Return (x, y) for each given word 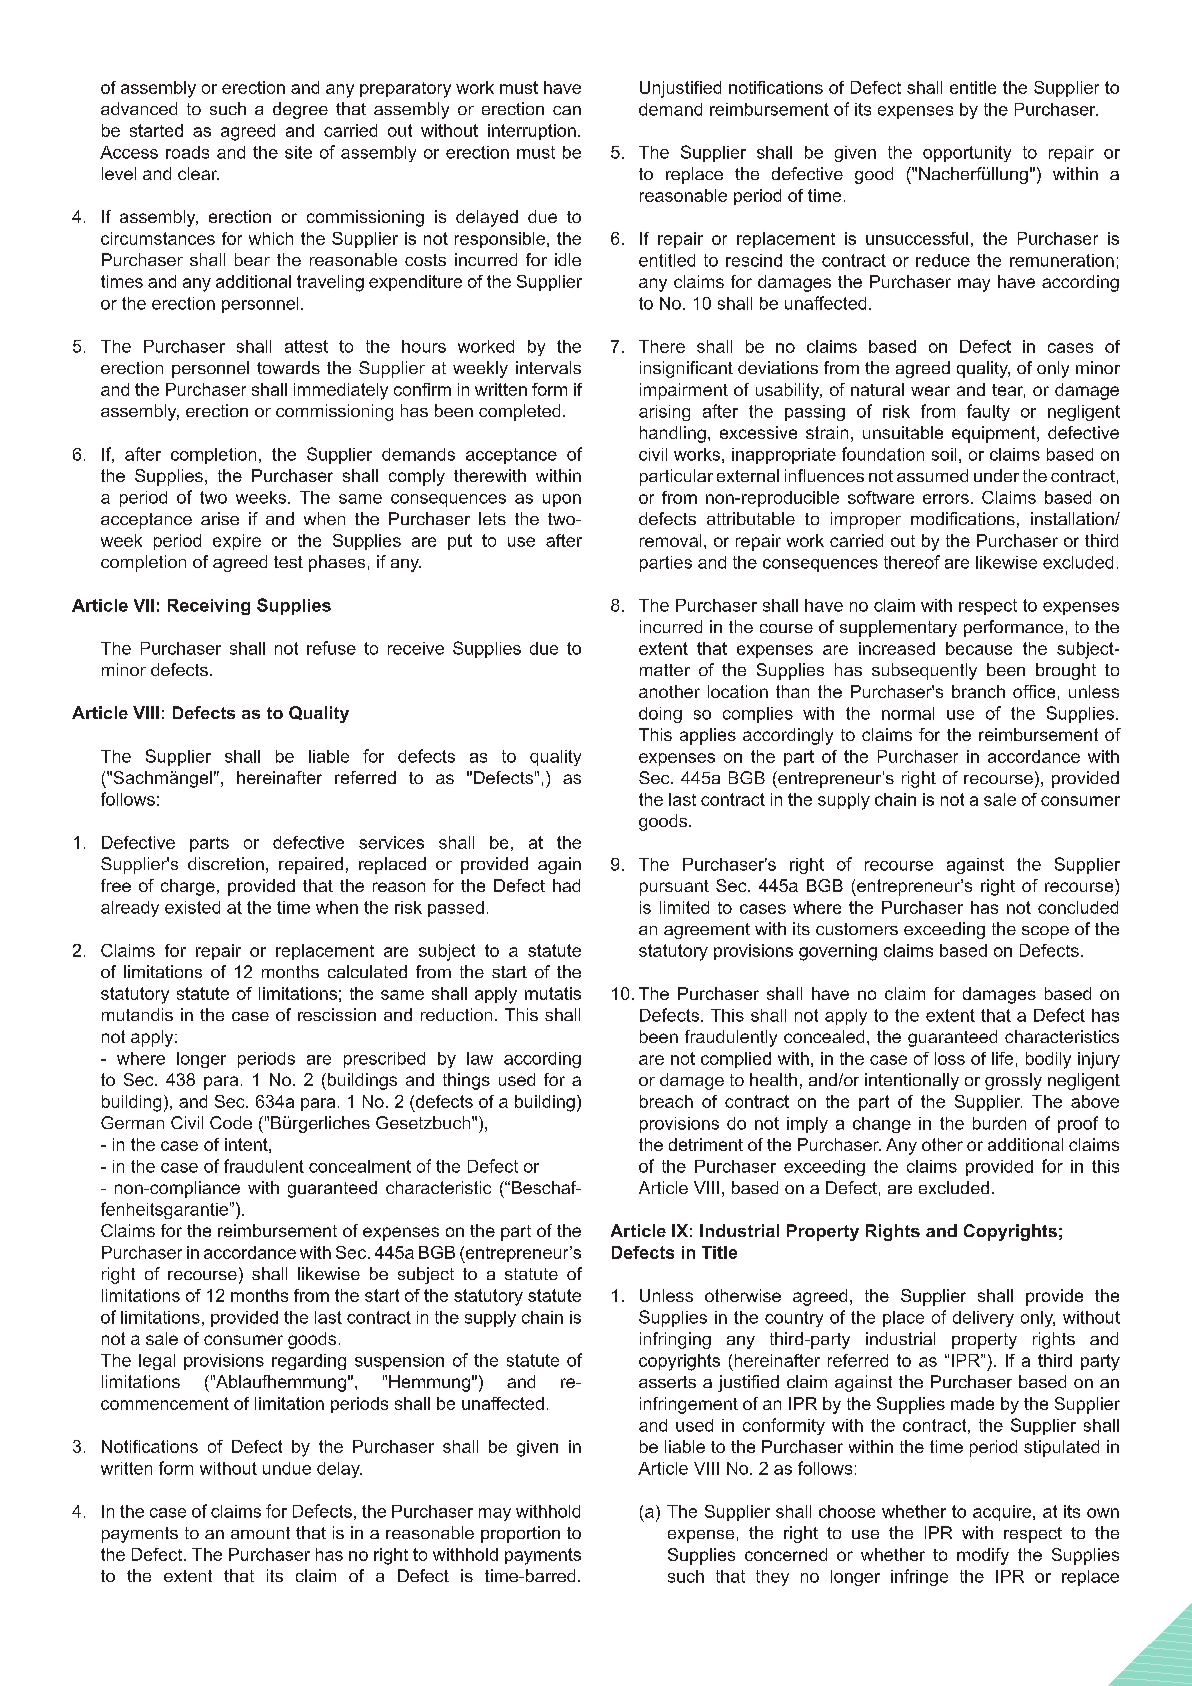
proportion (520, 1534)
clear (198, 173)
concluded (1078, 907)
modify (983, 1556)
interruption (532, 132)
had (566, 885)
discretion (226, 863)
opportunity (967, 154)
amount (260, 1533)
